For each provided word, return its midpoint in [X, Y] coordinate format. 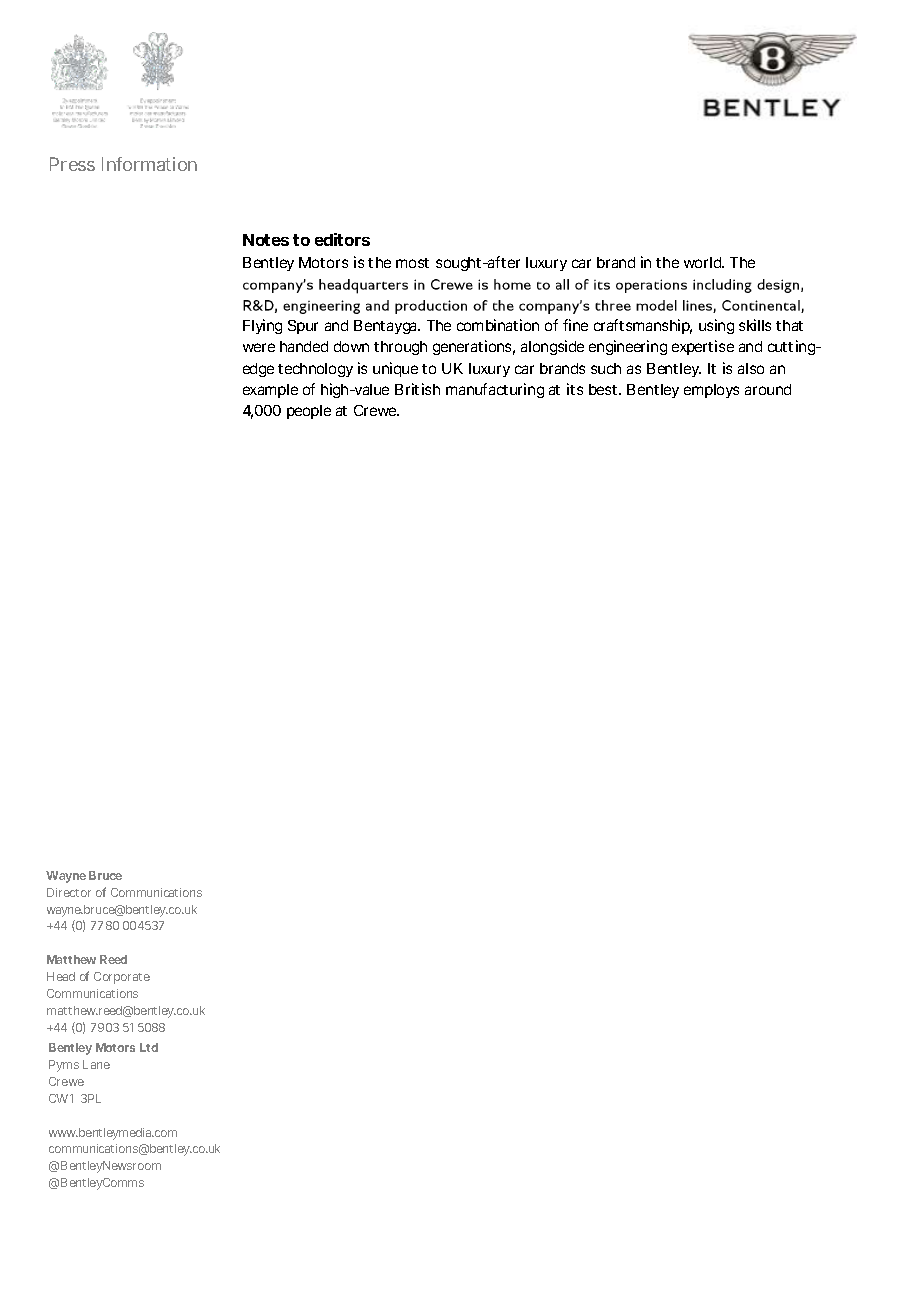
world [703, 262]
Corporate [122, 978]
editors [342, 239]
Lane [96, 1064]
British [417, 389]
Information [149, 164]
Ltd [149, 1047]
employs [711, 391]
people [309, 412]
